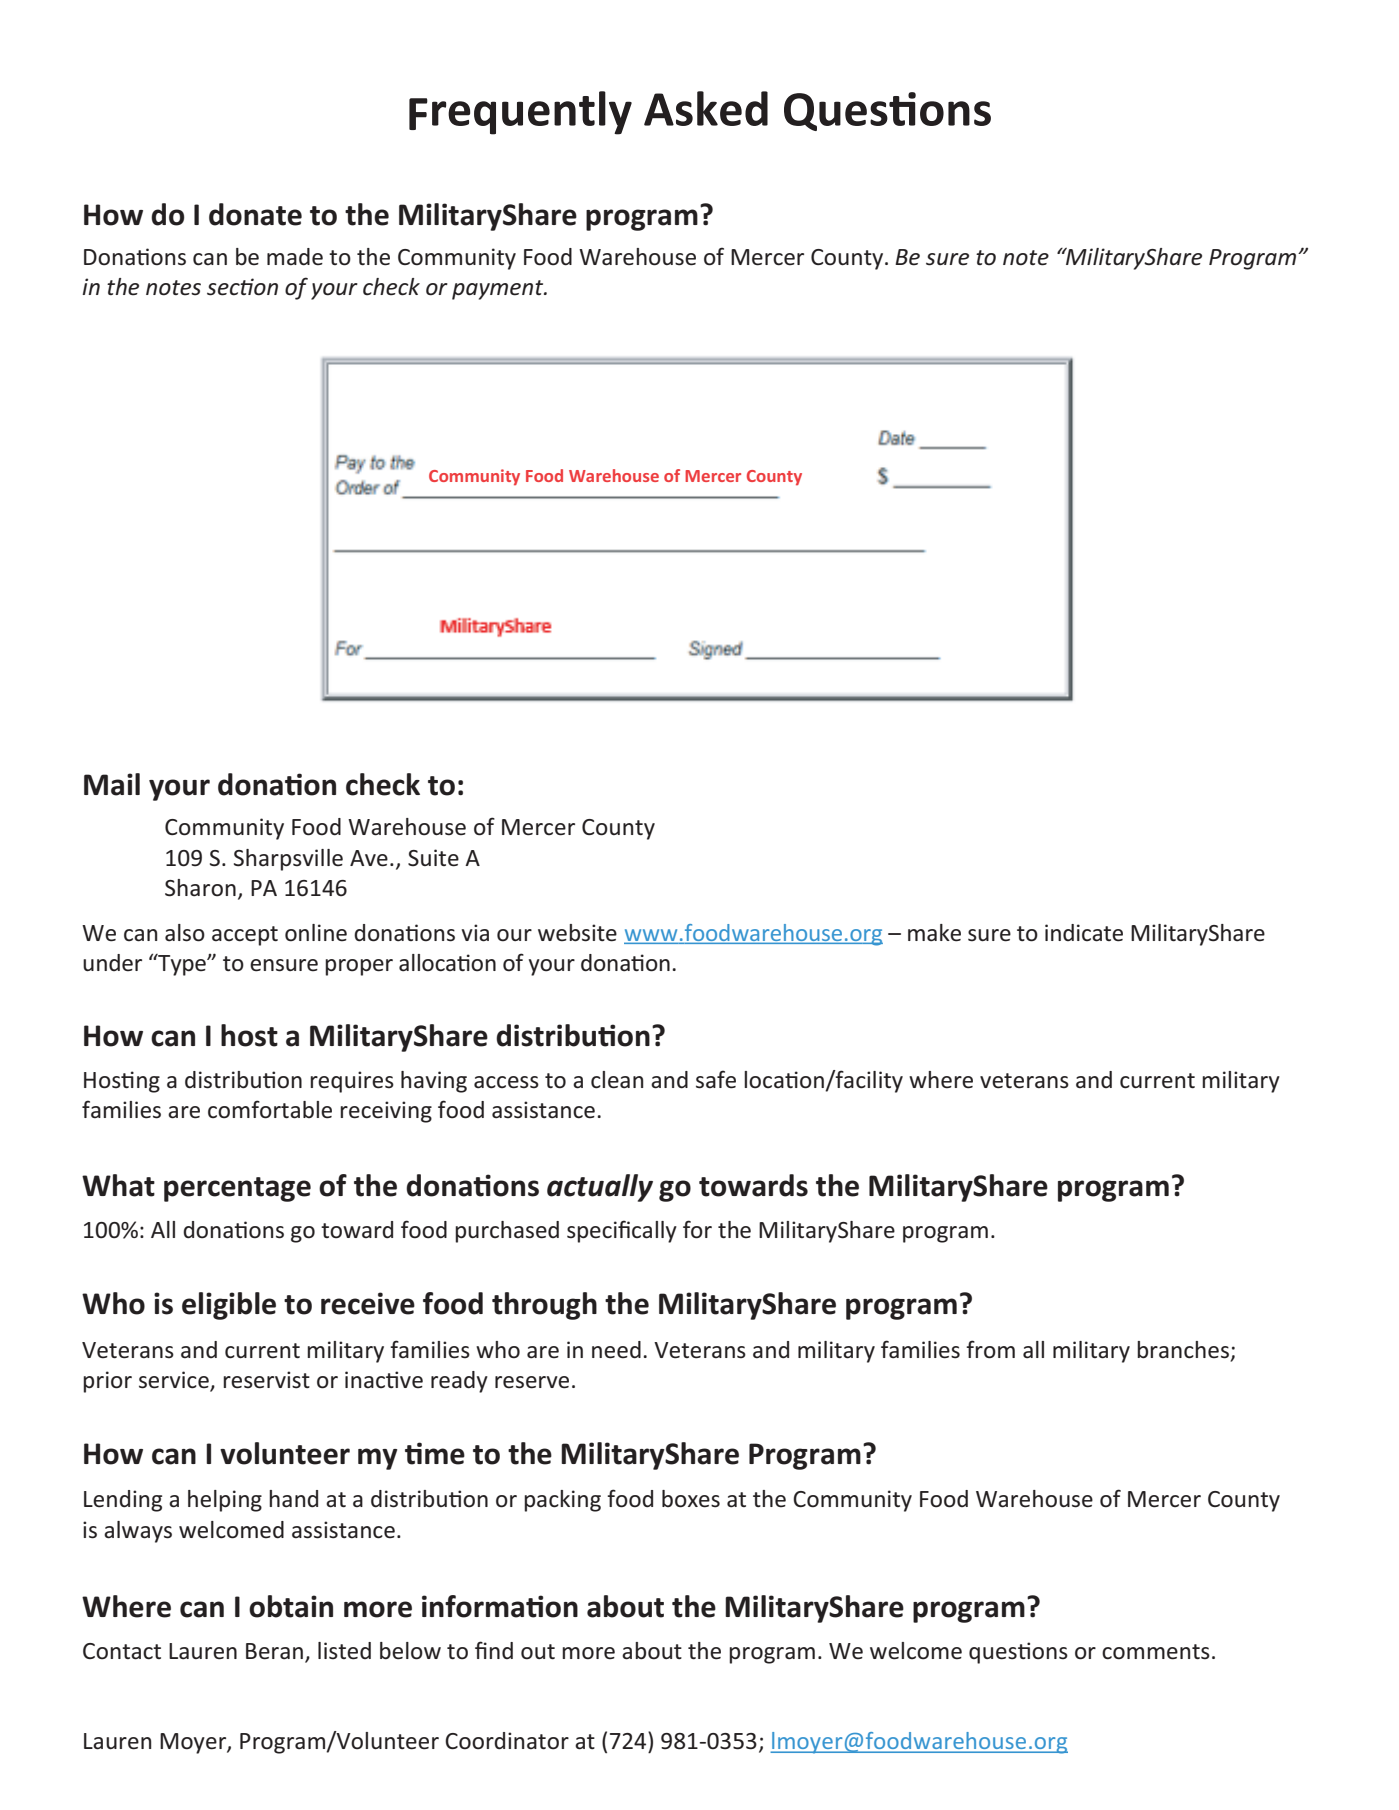 Image resolution: width=1399 pixels, height=1810 pixels. What do you see at coordinates (1084, 933) in the document?
I see `indicate` at bounding box center [1084, 933].
